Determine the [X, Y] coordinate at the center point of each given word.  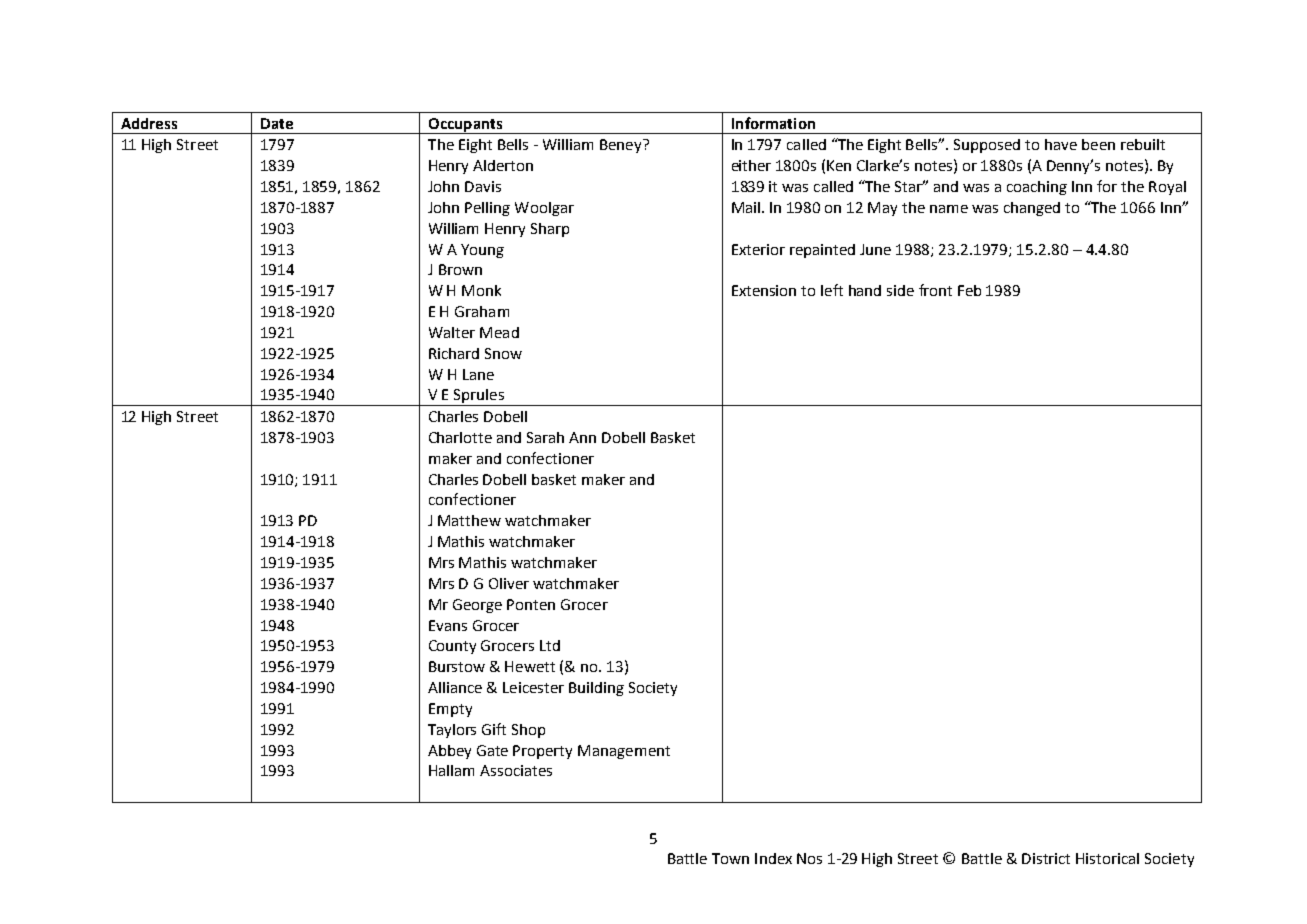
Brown [460, 269]
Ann [582, 437]
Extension [764, 290]
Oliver [509, 583]
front [935, 290]
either [751, 165]
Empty [450, 710]
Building [596, 689]
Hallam [451, 770]
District [1046, 858]
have [1061, 144]
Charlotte [460, 437]
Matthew [469, 520]
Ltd [550, 645]
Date [277, 123]
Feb [969, 290]
